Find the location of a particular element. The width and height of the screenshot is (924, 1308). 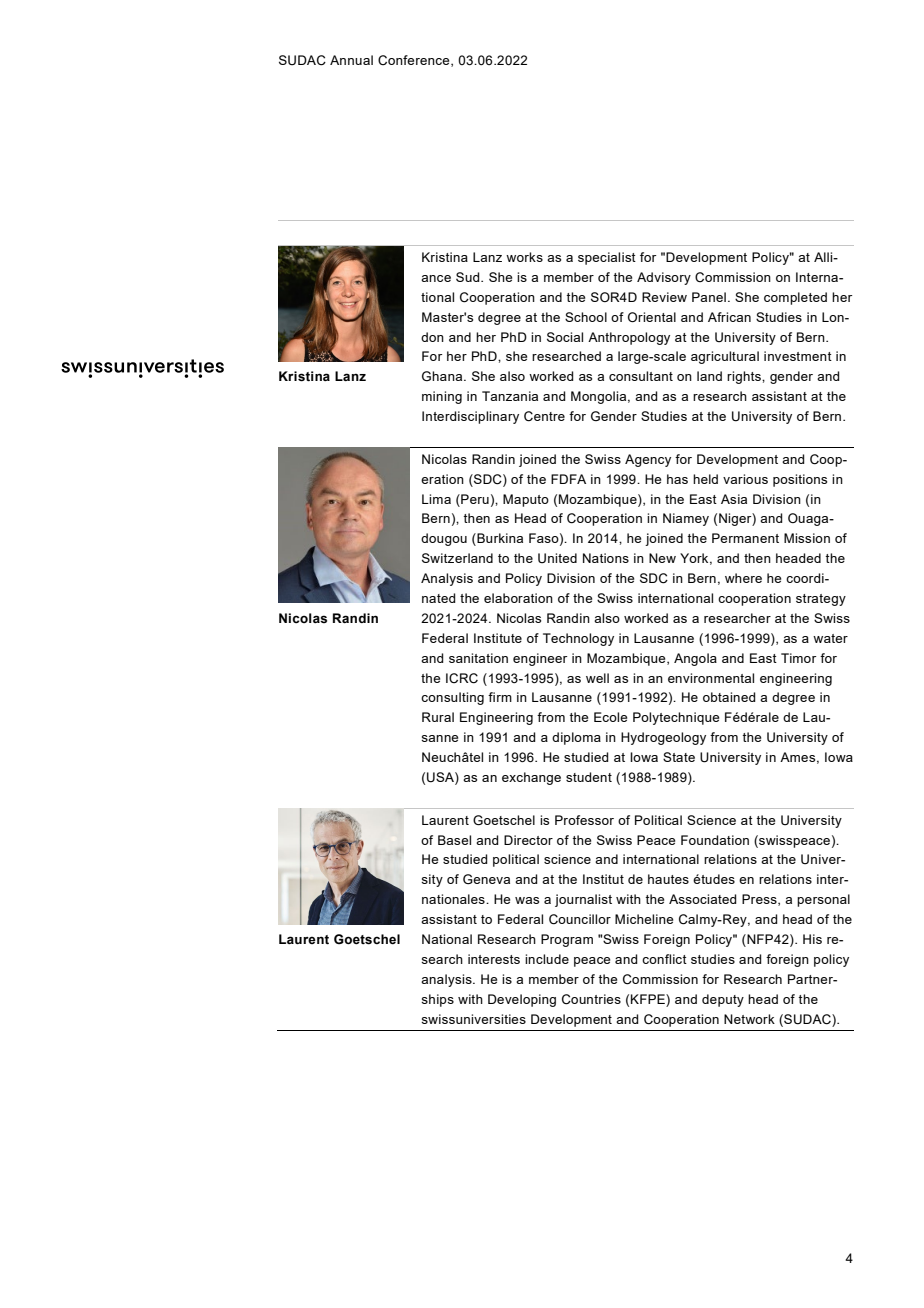

Ghana is located at coordinates (443, 376).
